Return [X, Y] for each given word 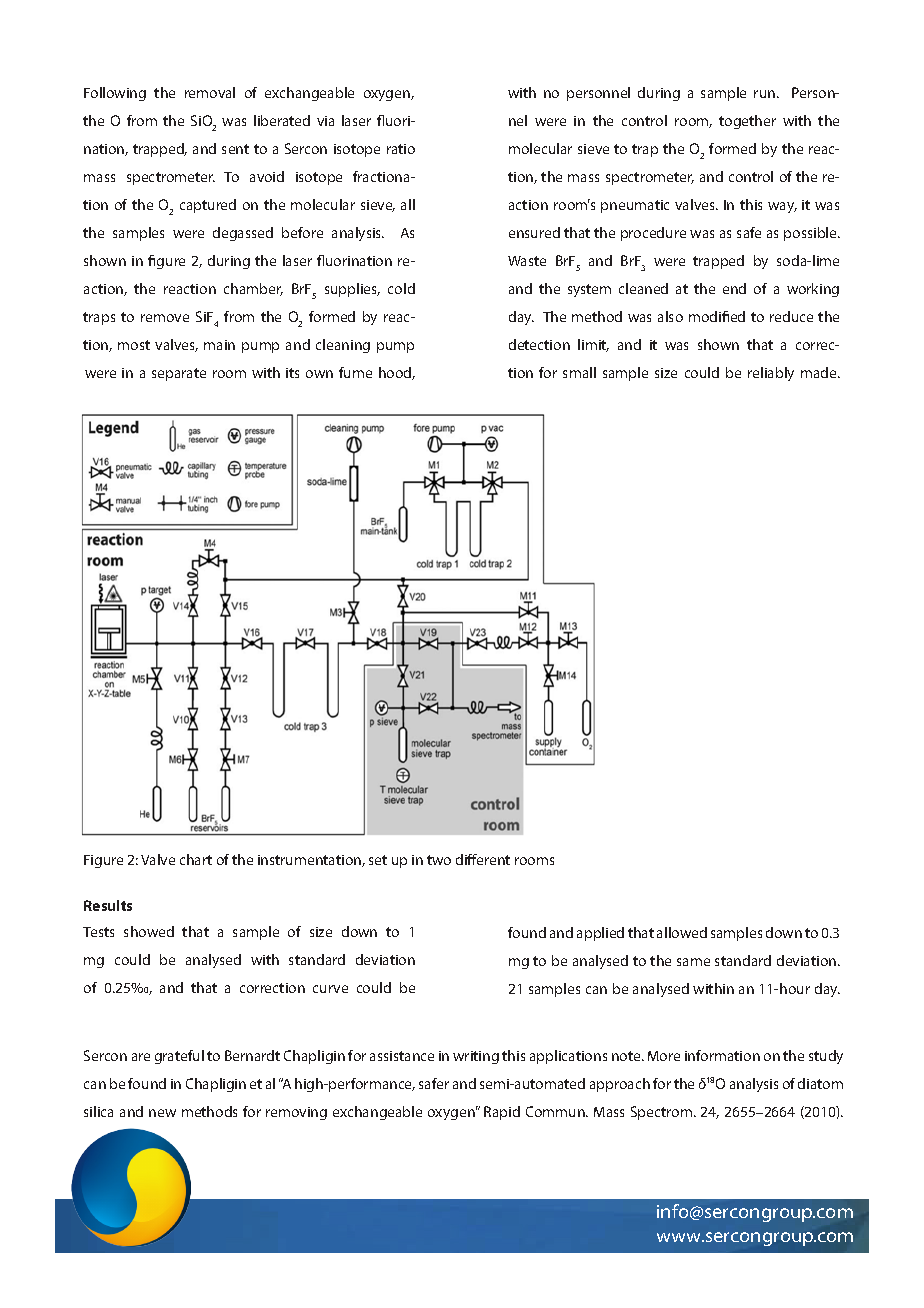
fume [355, 372]
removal [210, 92]
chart [196, 859]
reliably [771, 374]
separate [179, 374]
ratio [401, 149]
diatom [820, 1083]
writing [476, 1057]
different [483, 859]
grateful [179, 1057]
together [747, 122]
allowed [682, 932]
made [820, 372]
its [292, 373]
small [579, 372]
